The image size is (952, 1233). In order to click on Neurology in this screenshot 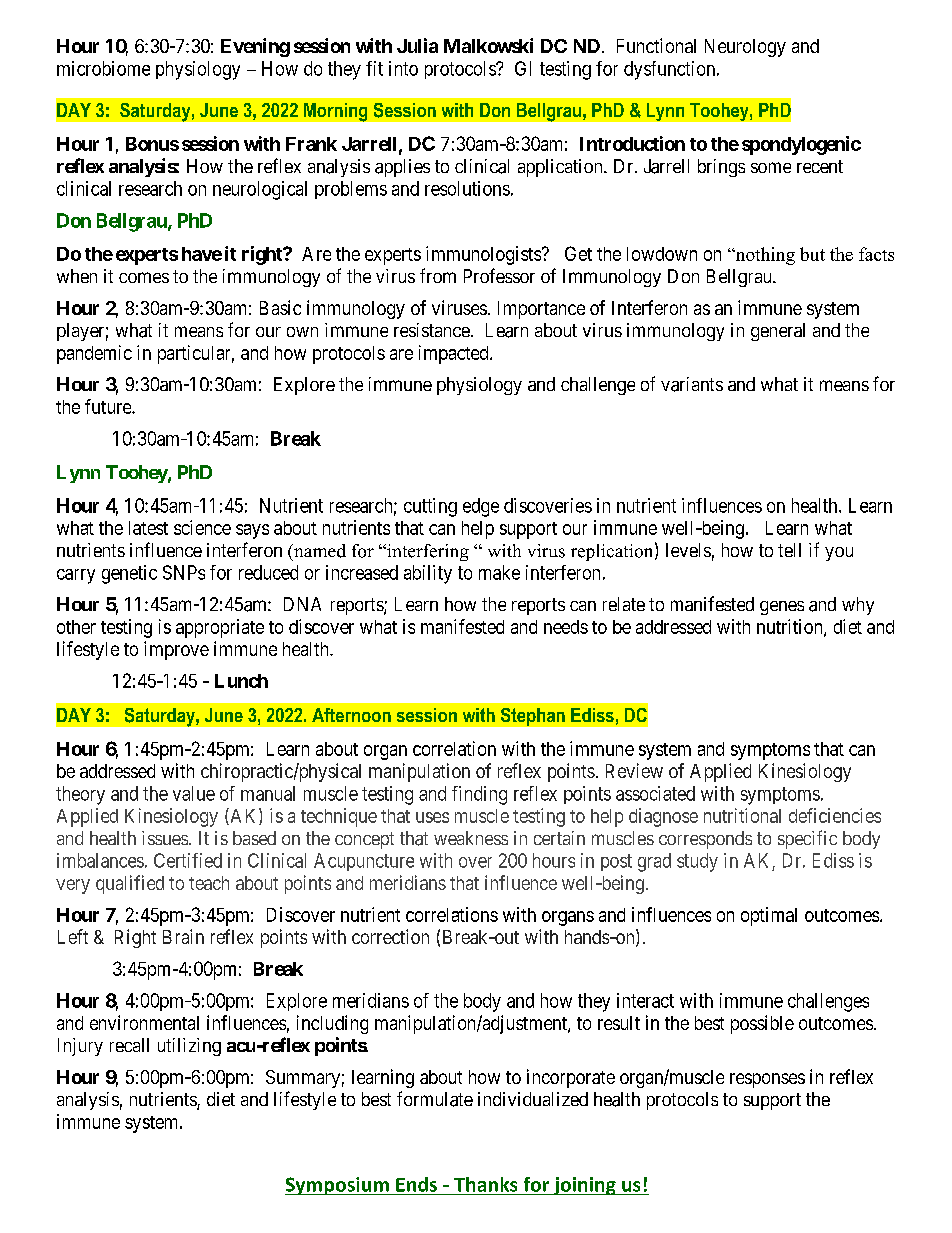, I will do `click(745, 48)`.
